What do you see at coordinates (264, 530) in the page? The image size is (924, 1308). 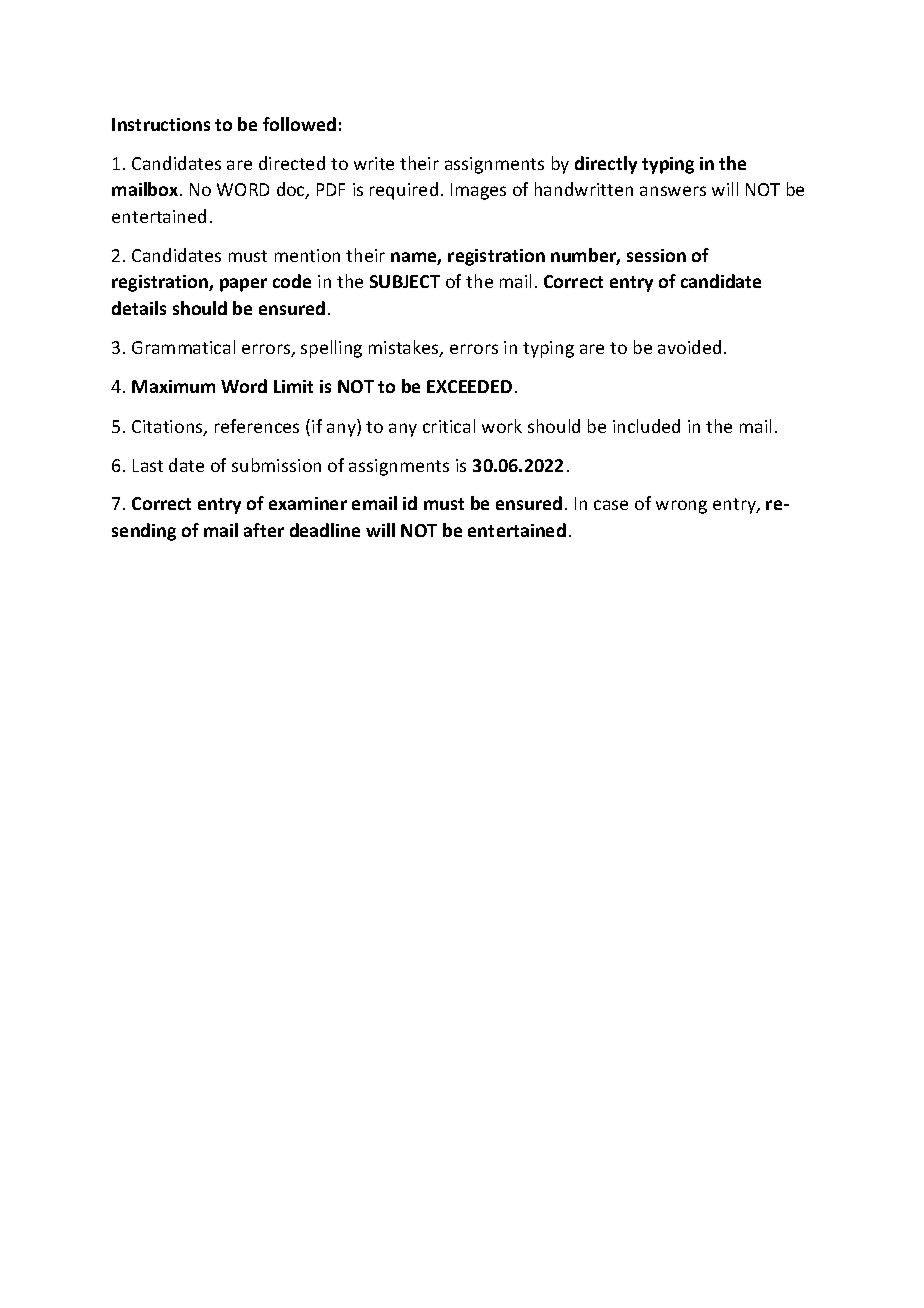 I see `after` at bounding box center [264, 530].
